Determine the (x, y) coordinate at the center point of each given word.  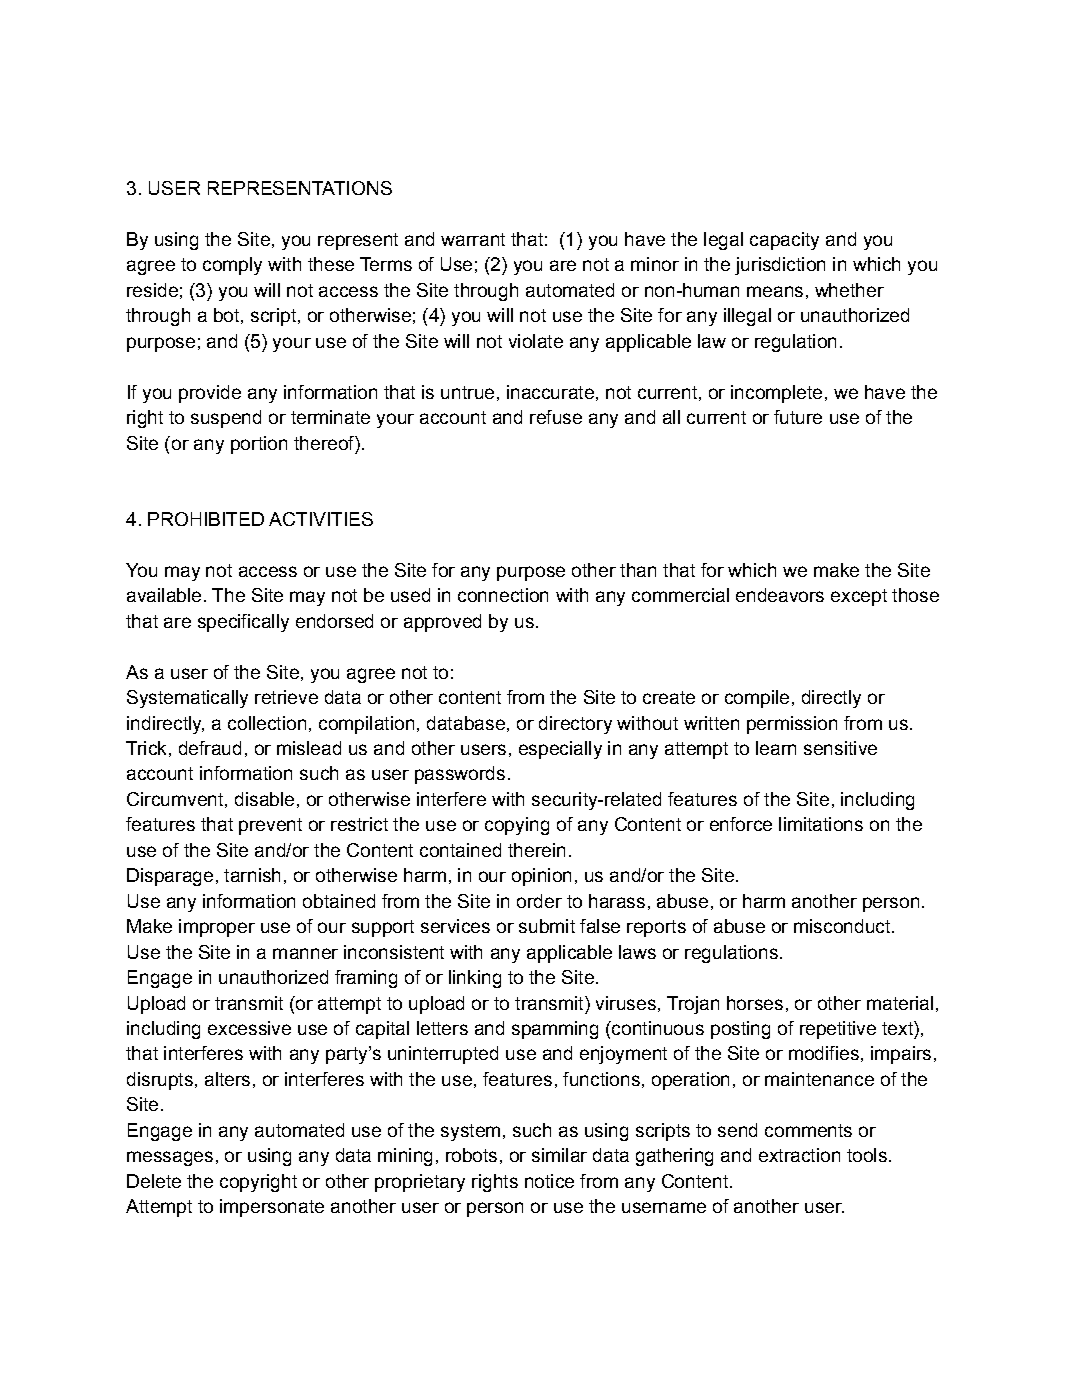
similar (559, 1155)
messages (170, 1158)
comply (232, 266)
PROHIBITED (206, 519)
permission (792, 725)
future (798, 417)
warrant (473, 239)
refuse (556, 417)
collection (267, 723)
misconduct (843, 926)
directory (575, 725)
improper (217, 928)
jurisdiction (780, 266)
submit (547, 926)
